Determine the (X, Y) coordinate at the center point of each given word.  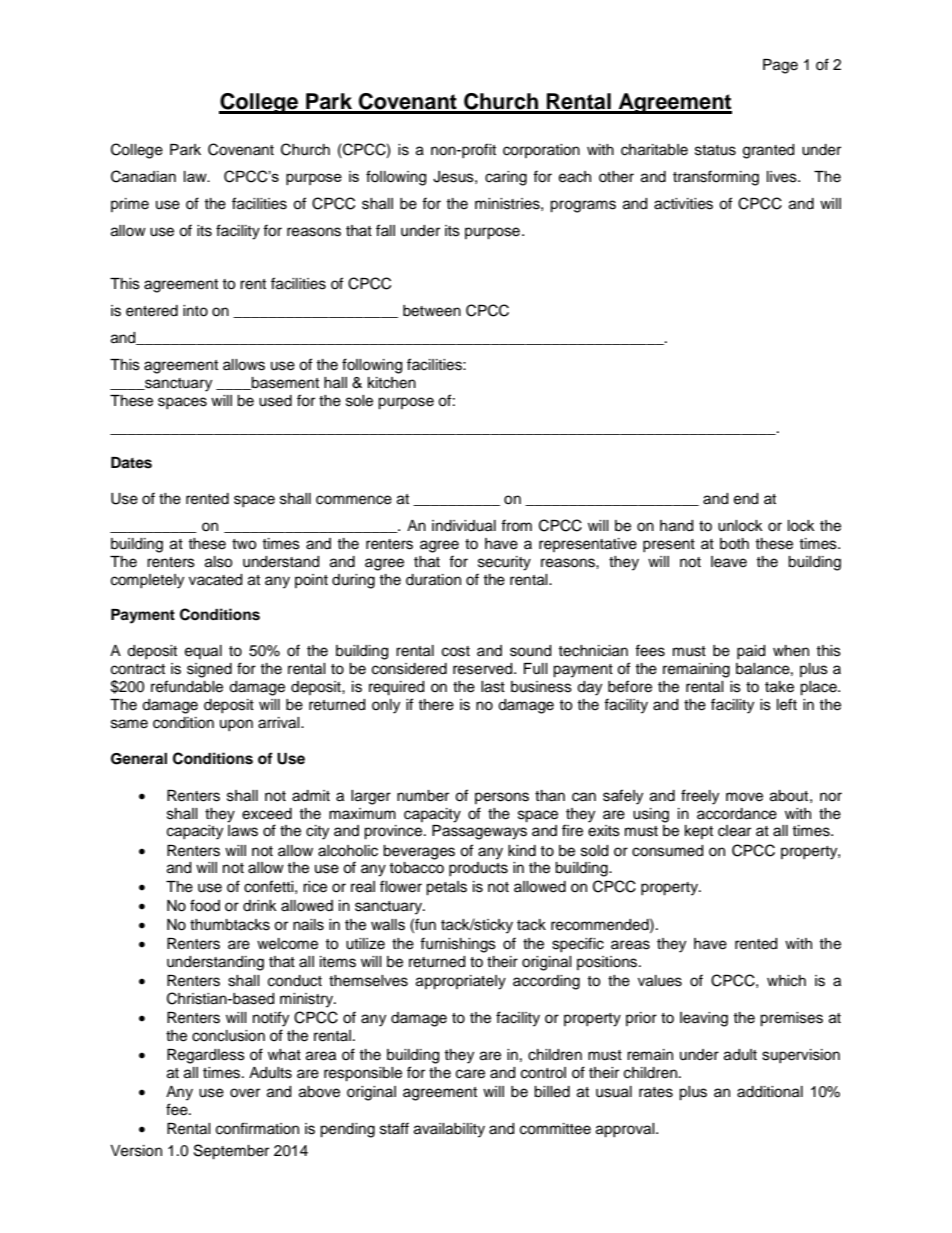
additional (770, 1092)
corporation (541, 151)
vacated (215, 580)
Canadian (143, 176)
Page (780, 66)
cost (456, 651)
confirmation (257, 1128)
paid (751, 652)
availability (449, 1130)
